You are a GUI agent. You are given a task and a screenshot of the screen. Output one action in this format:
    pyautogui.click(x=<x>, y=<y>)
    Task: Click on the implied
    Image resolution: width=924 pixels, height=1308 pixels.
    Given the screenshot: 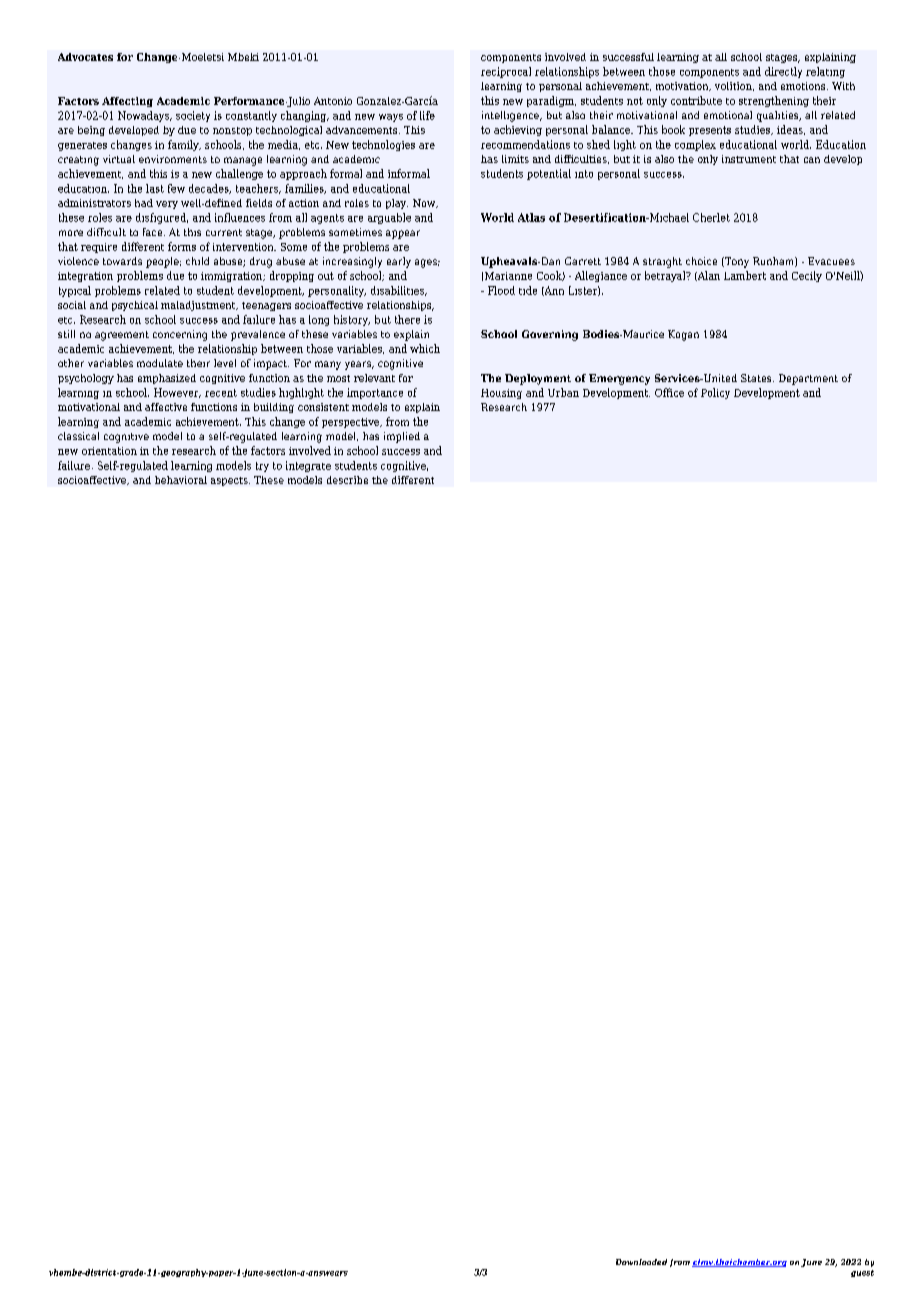 What is the action you would take?
    pyautogui.click(x=402, y=437)
